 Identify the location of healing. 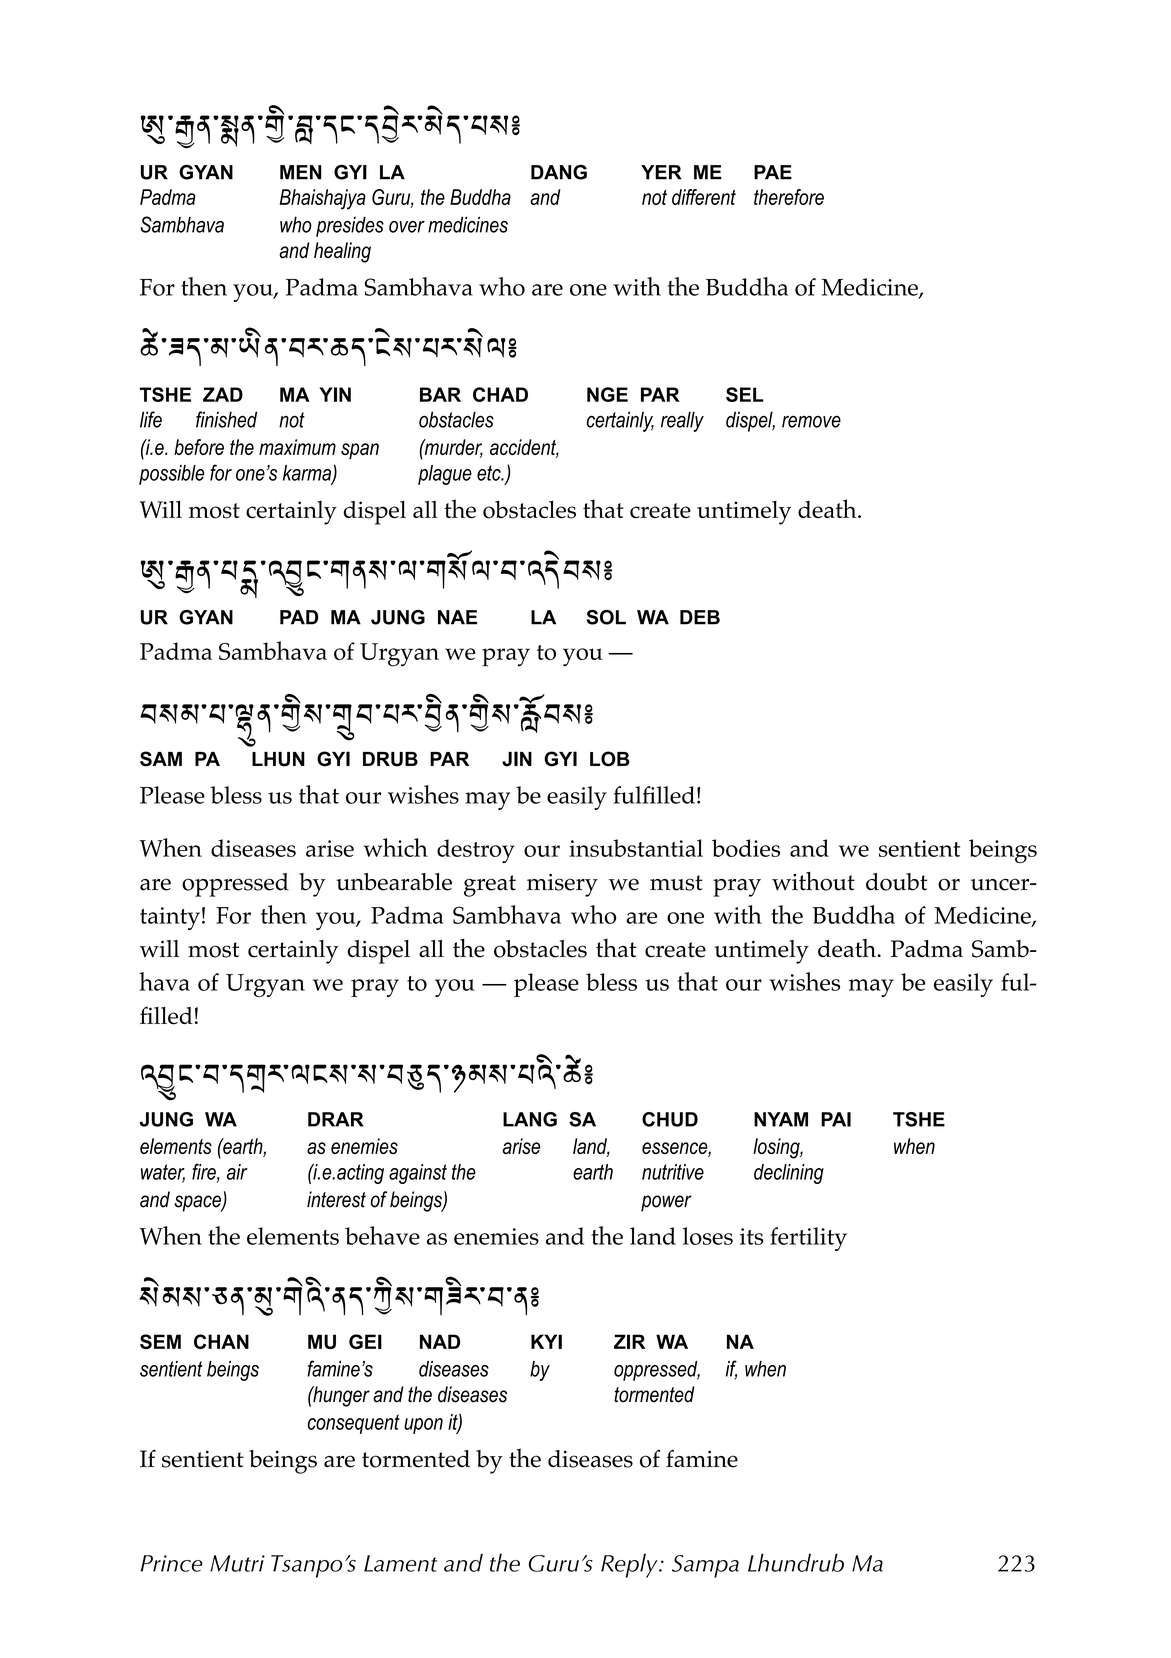
(342, 252).
